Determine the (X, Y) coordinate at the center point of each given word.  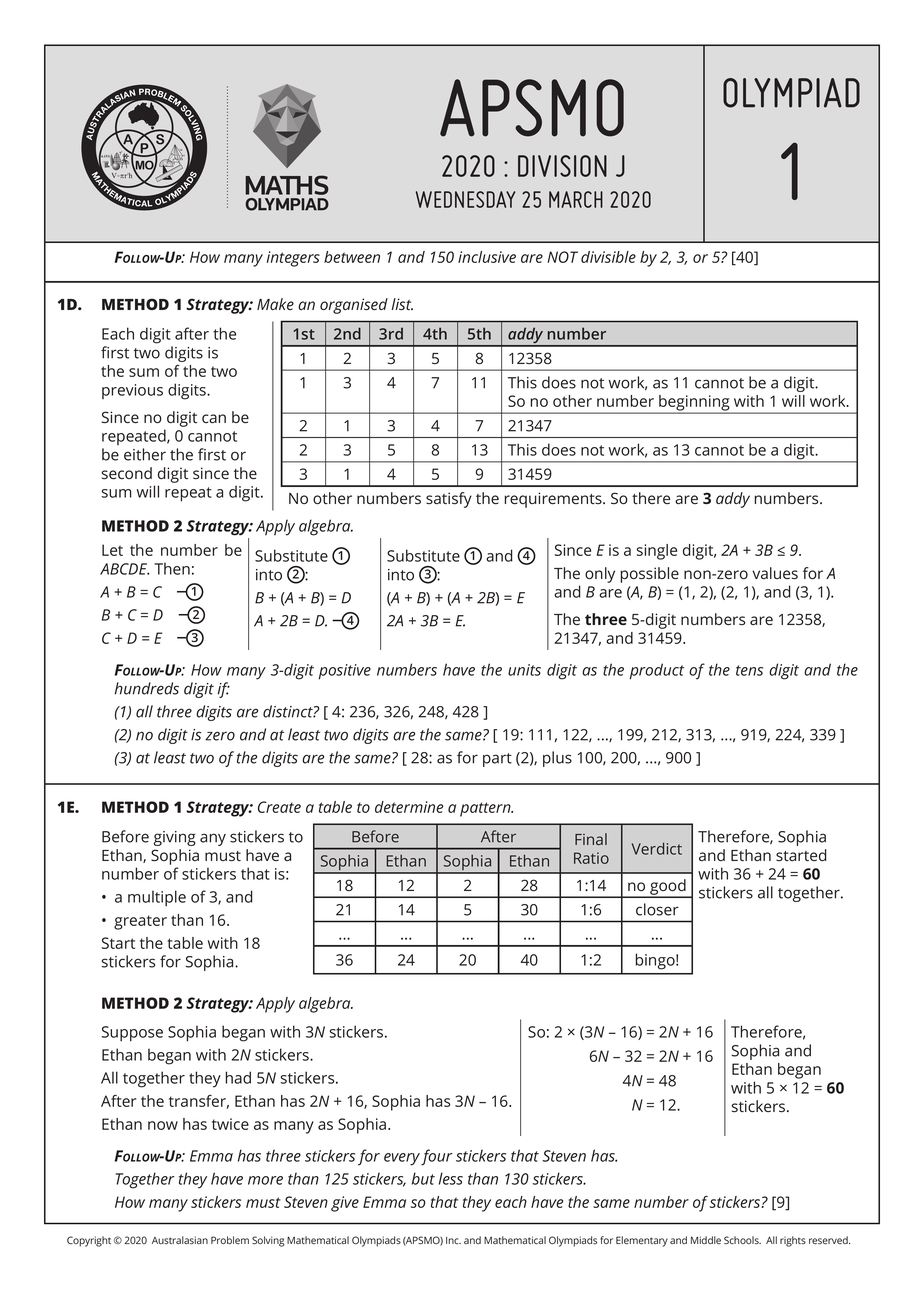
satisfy (449, 500)
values (775, 573)
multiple (157, 898)
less (451, 1178)
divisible (608, 257)
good (668, 888)
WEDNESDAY (466, 199)
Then (172, 568)
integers (293, 259)
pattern (486, 809)
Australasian (180, 1240)
